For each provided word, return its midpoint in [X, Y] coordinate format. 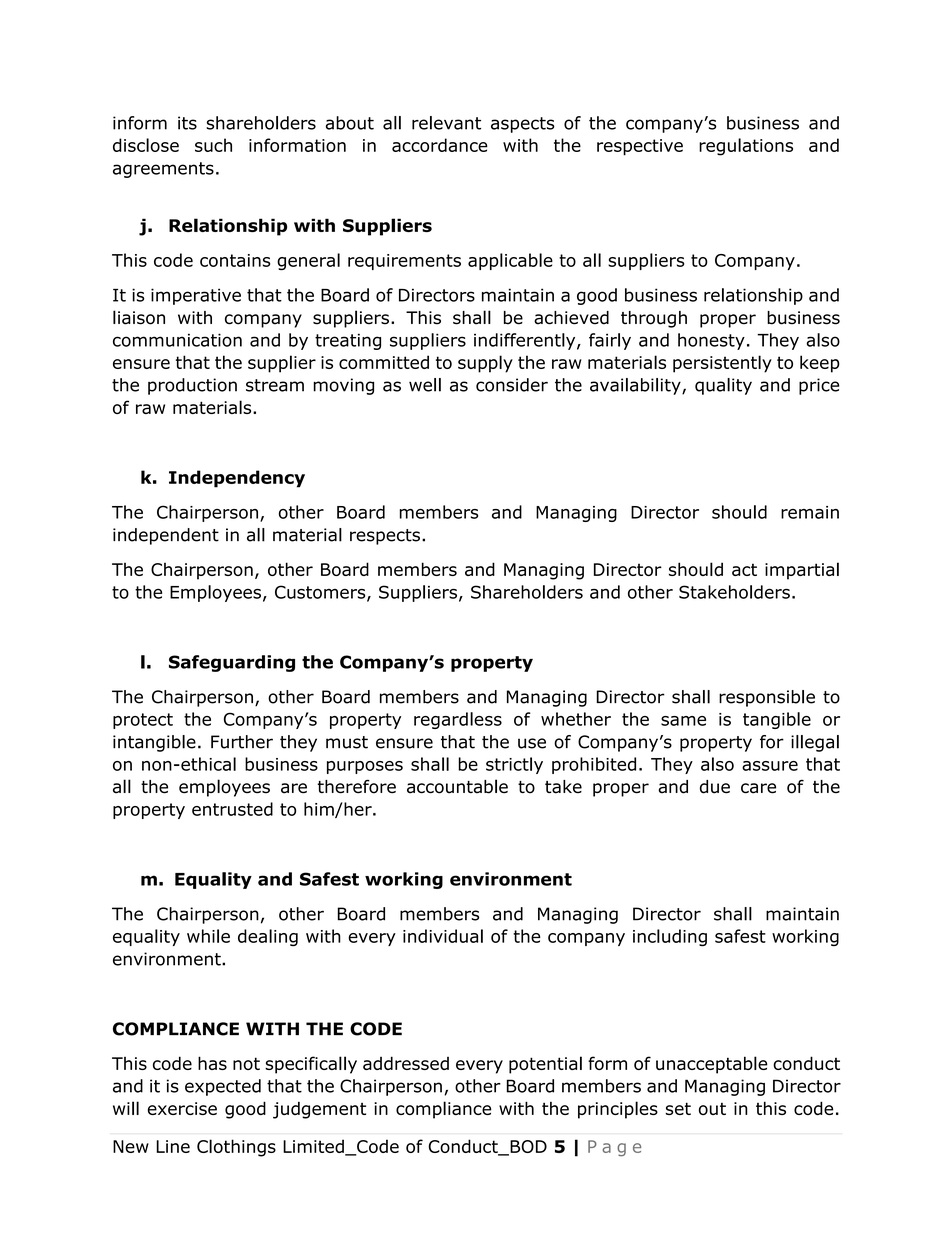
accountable [457, 786]
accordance [440, 145]
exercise [182, 1108]
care [758, 788]
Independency [237, 479]
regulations [746, 147]
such [213, 145]
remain [810, 512]
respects [385, 537]
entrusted [232, 809]
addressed [406, 1063]
